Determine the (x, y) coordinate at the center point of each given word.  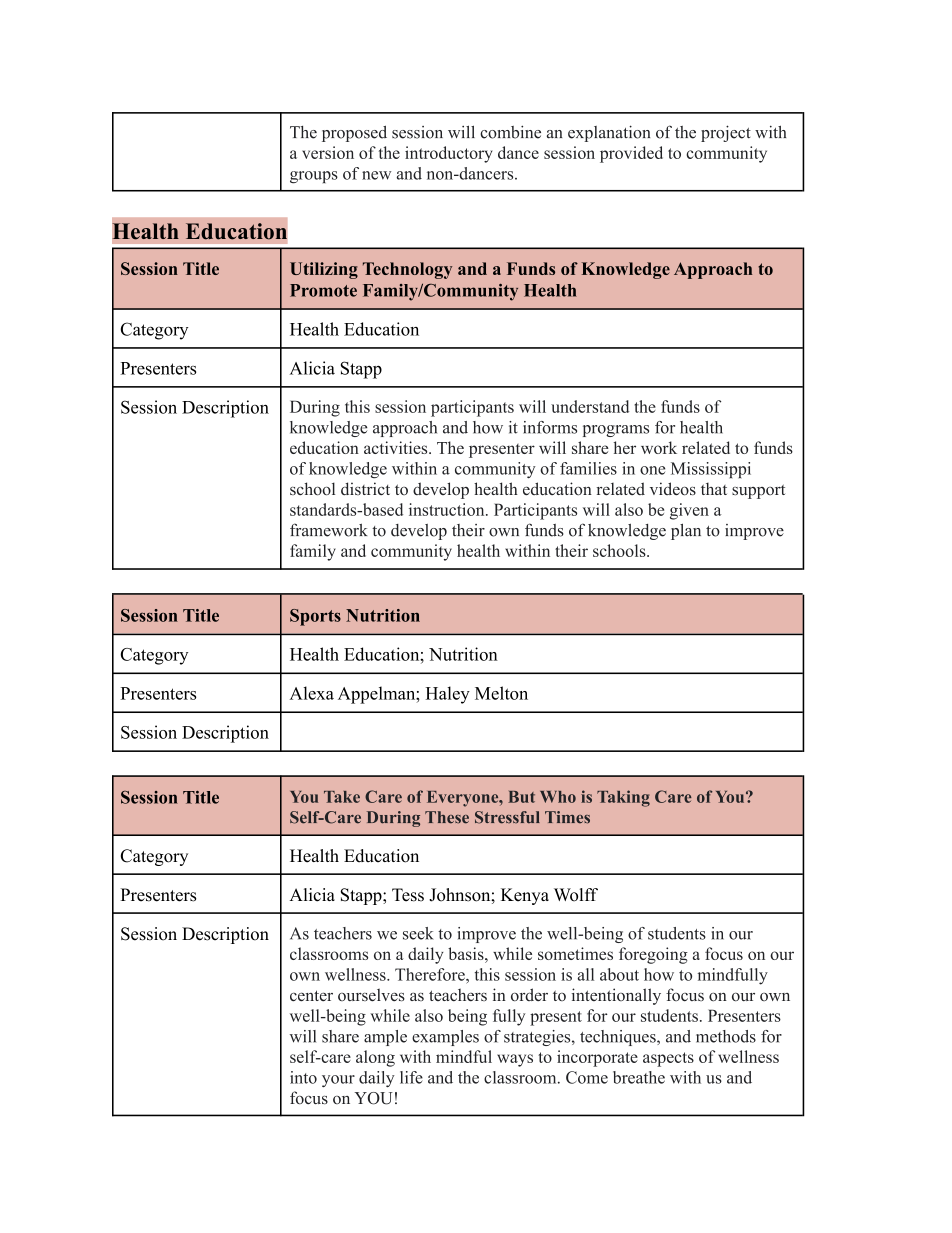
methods (726, 1036)
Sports (315, 617)
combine (510, 132)
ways (515, 1060)
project (726, 133)
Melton (501, 693)
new (376, 175)
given (689, 511)
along (375, 1058)
